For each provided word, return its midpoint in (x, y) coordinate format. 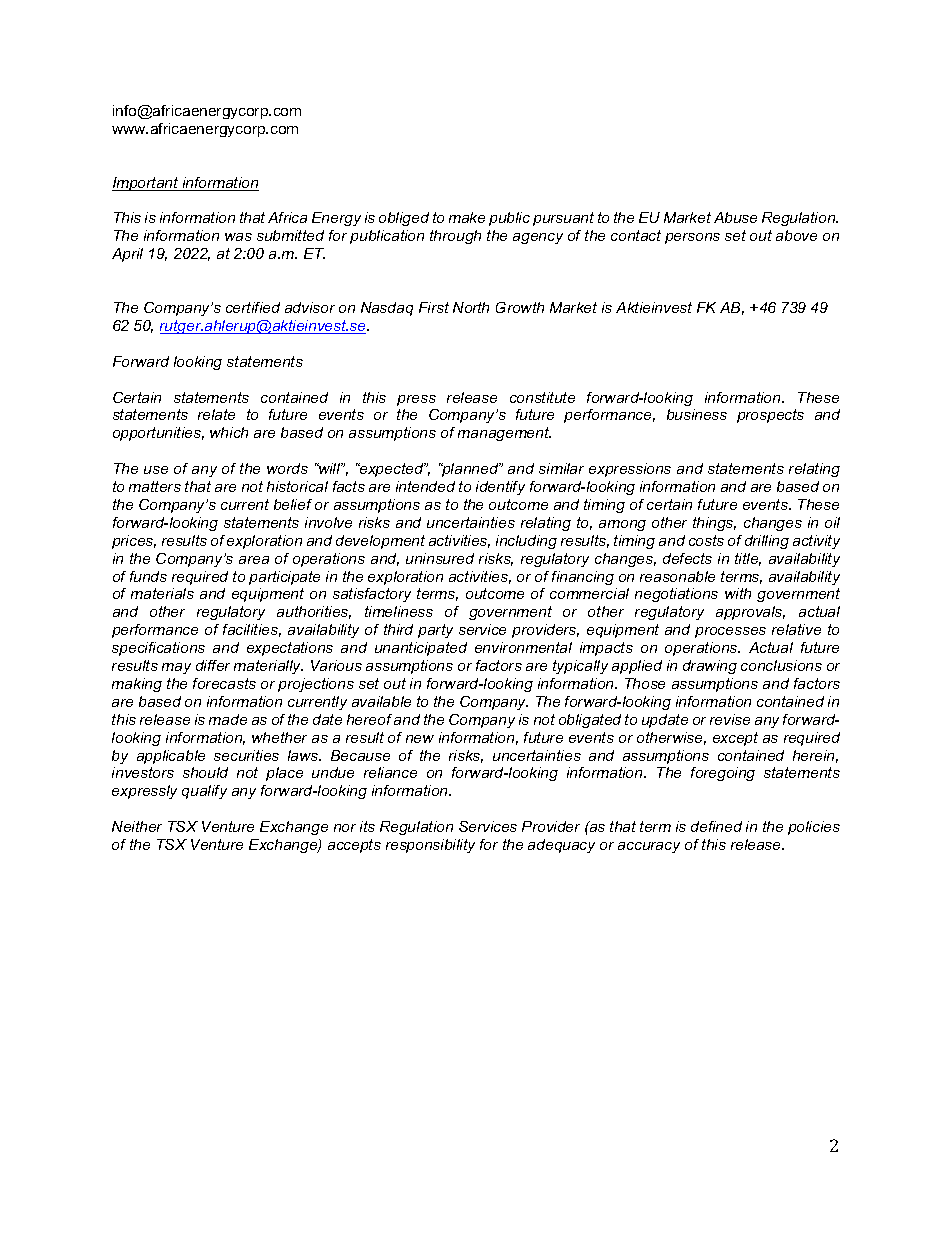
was (238, 237)
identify (500, 488)
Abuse (735, 217)
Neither (137, 826)
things (714, 524)
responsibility (430, 846)
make (467, 217)
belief (293, 504)
